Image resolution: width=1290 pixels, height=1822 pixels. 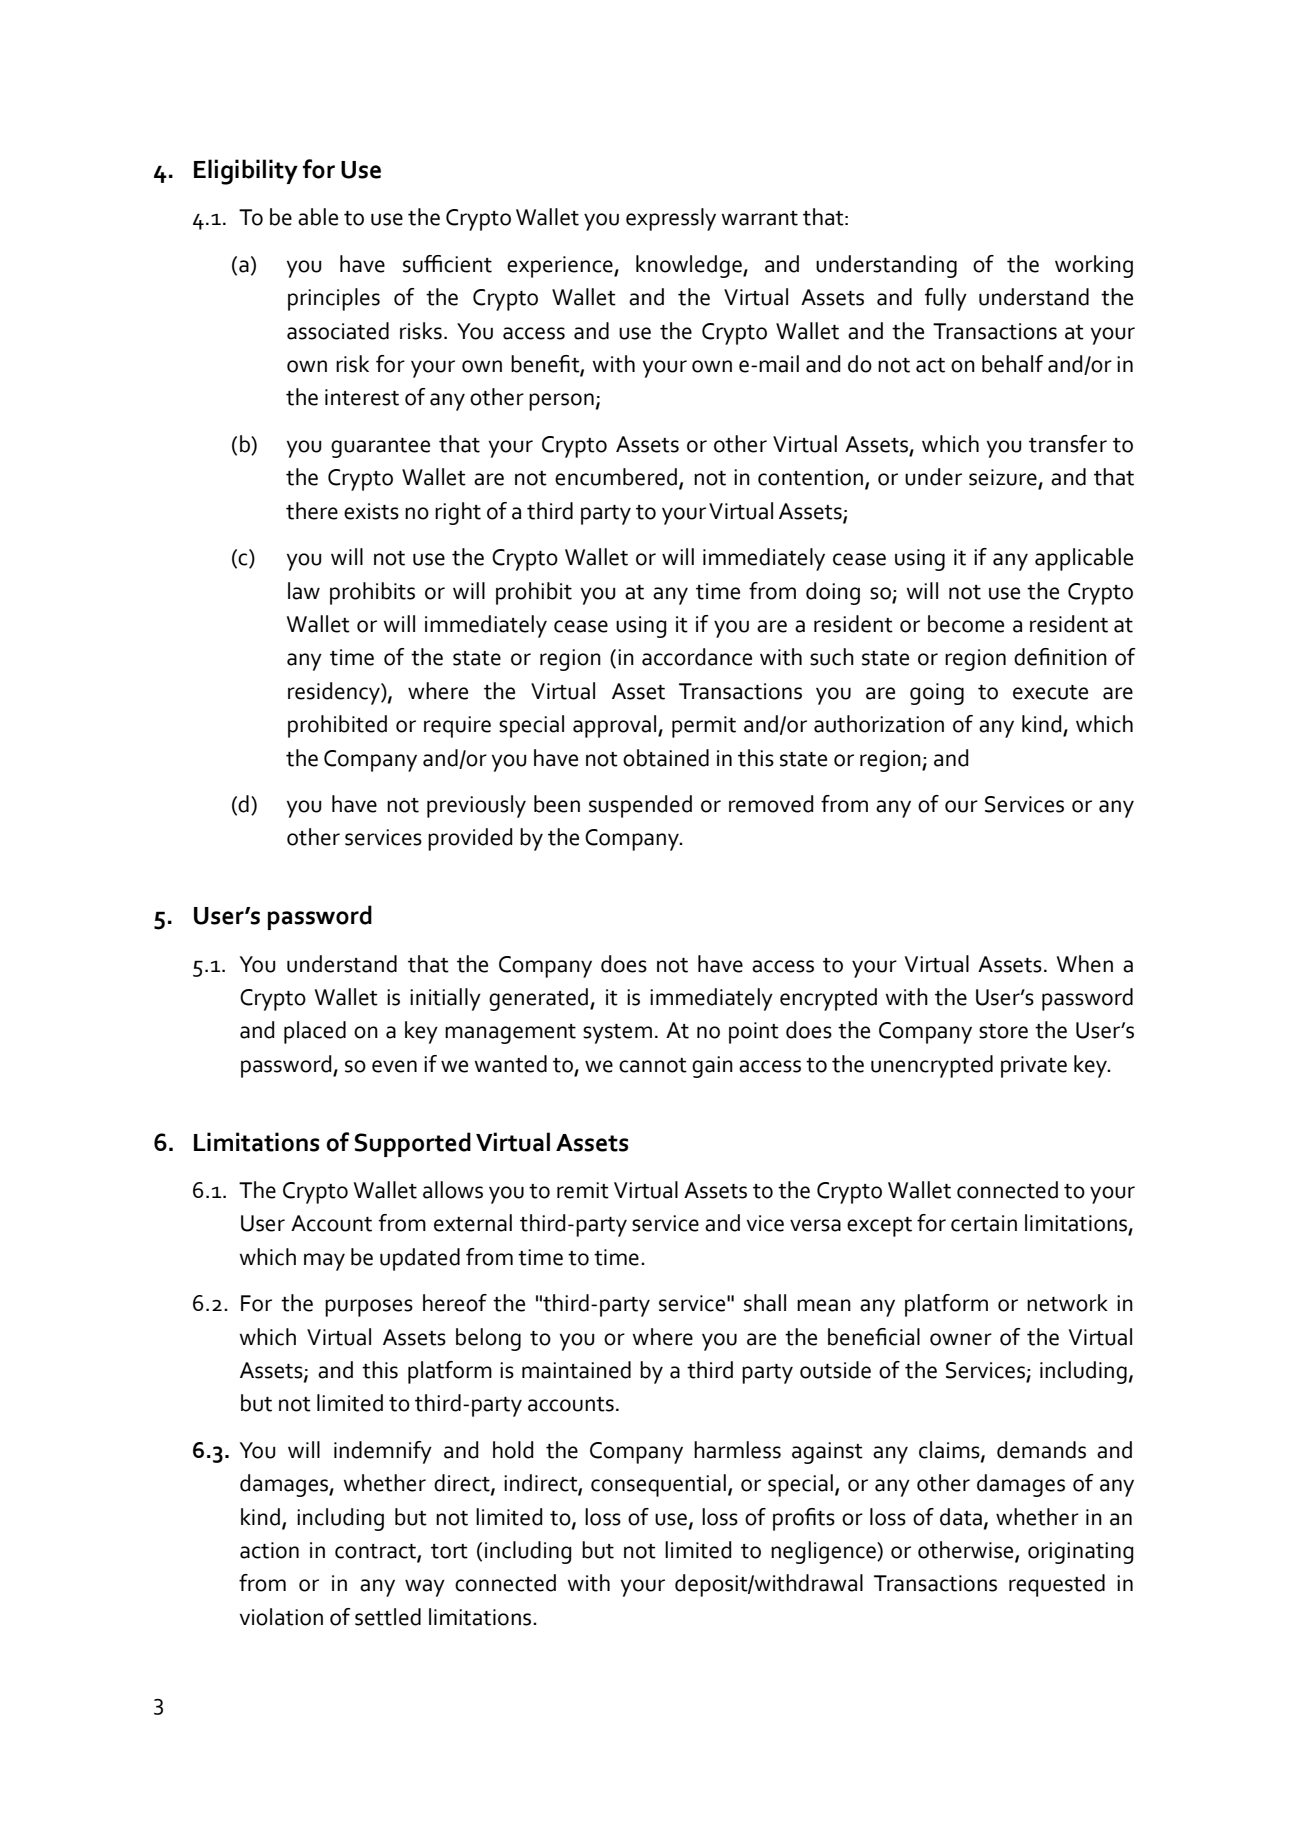 What do you see at coordinates (1085, 964) in the screenshot?
I see `When` at bounding box center [1085, 964].
